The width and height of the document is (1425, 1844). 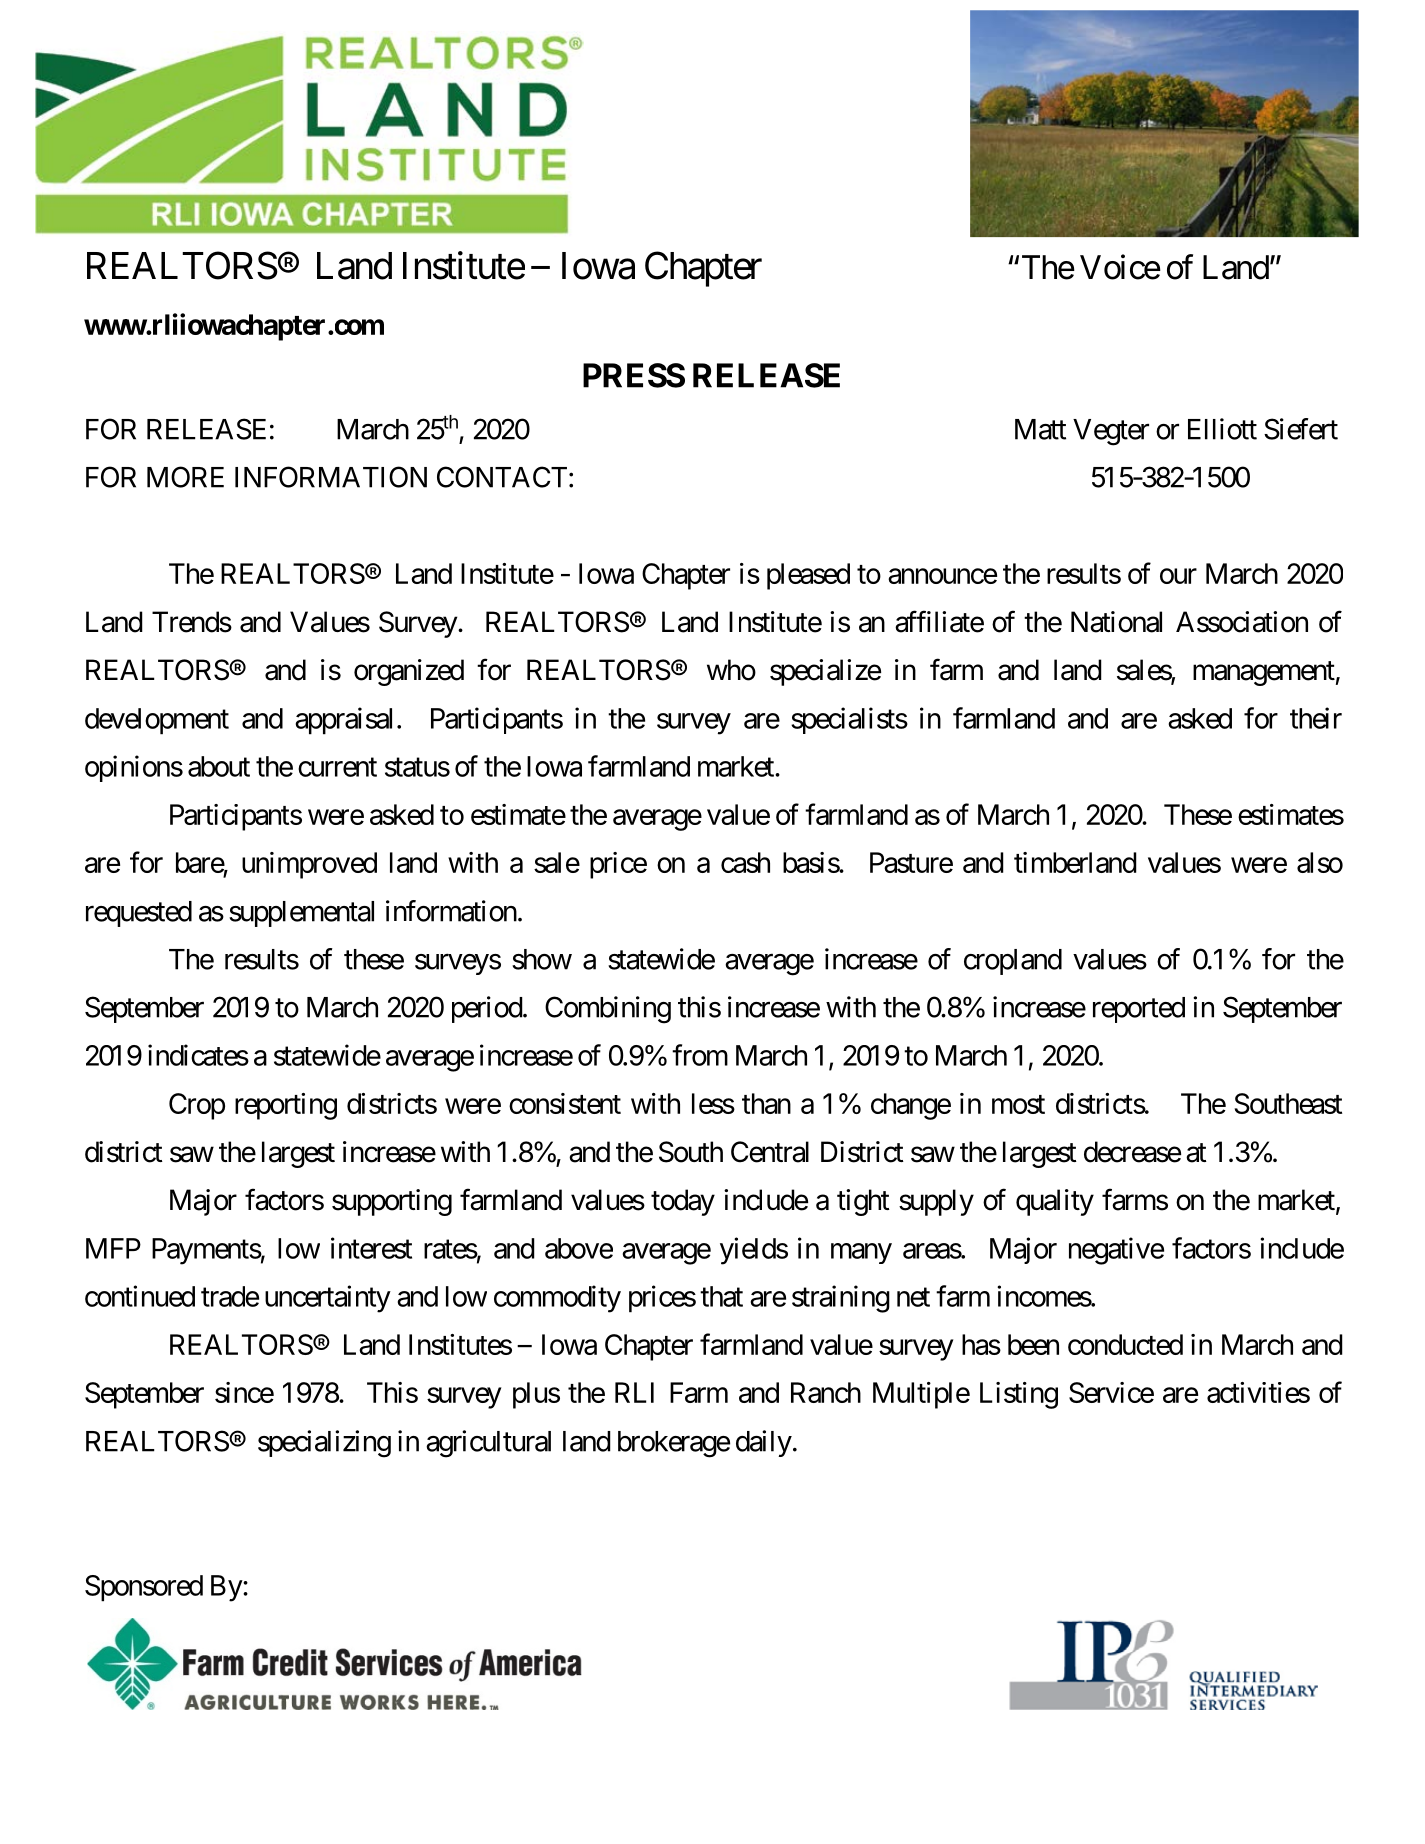 I want to click on Elliott, so click(x=1222, y=429).
